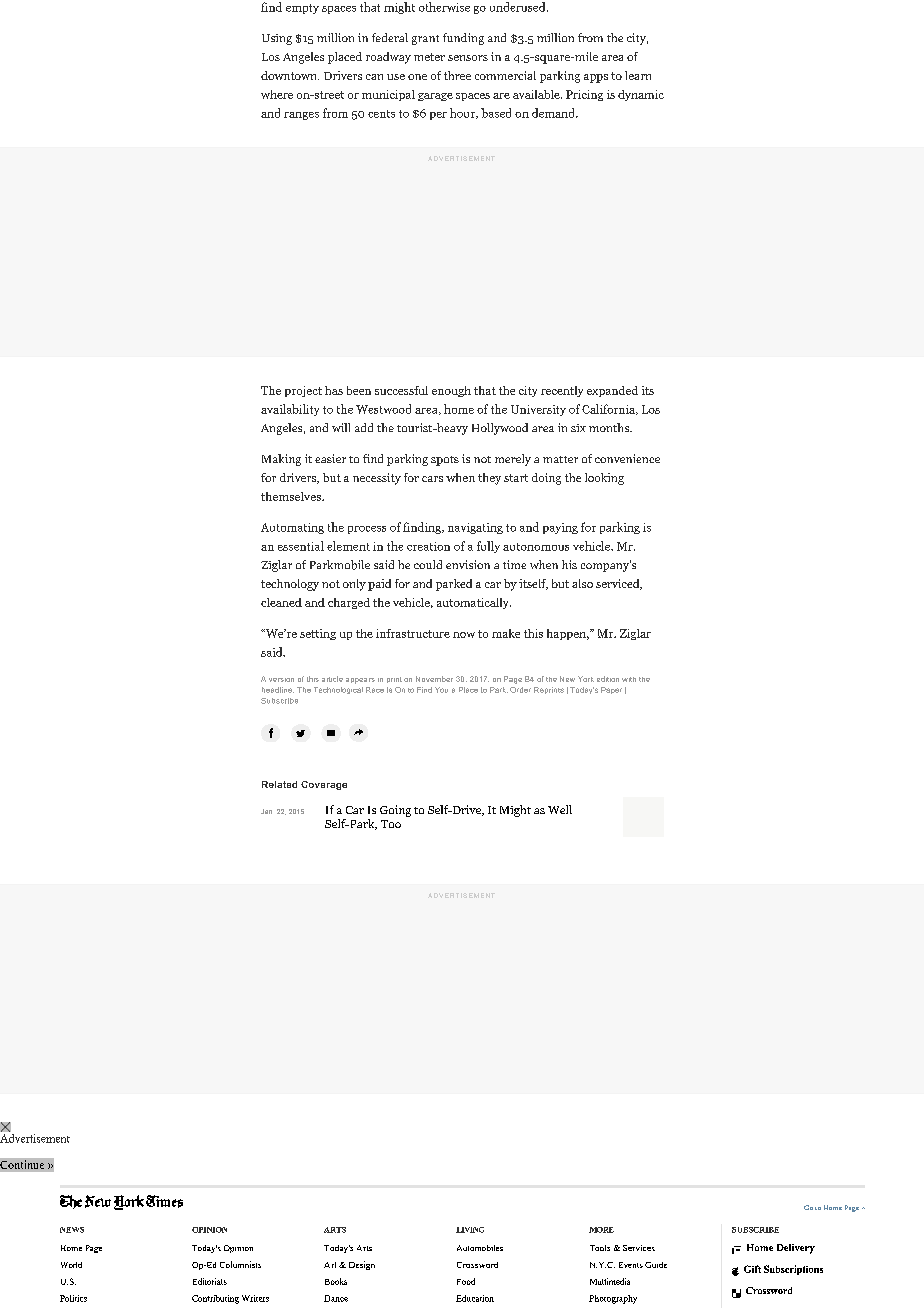  Describe the element at coordinates (210, 1281) in the screenshot. I see `Editorials` at that location.
